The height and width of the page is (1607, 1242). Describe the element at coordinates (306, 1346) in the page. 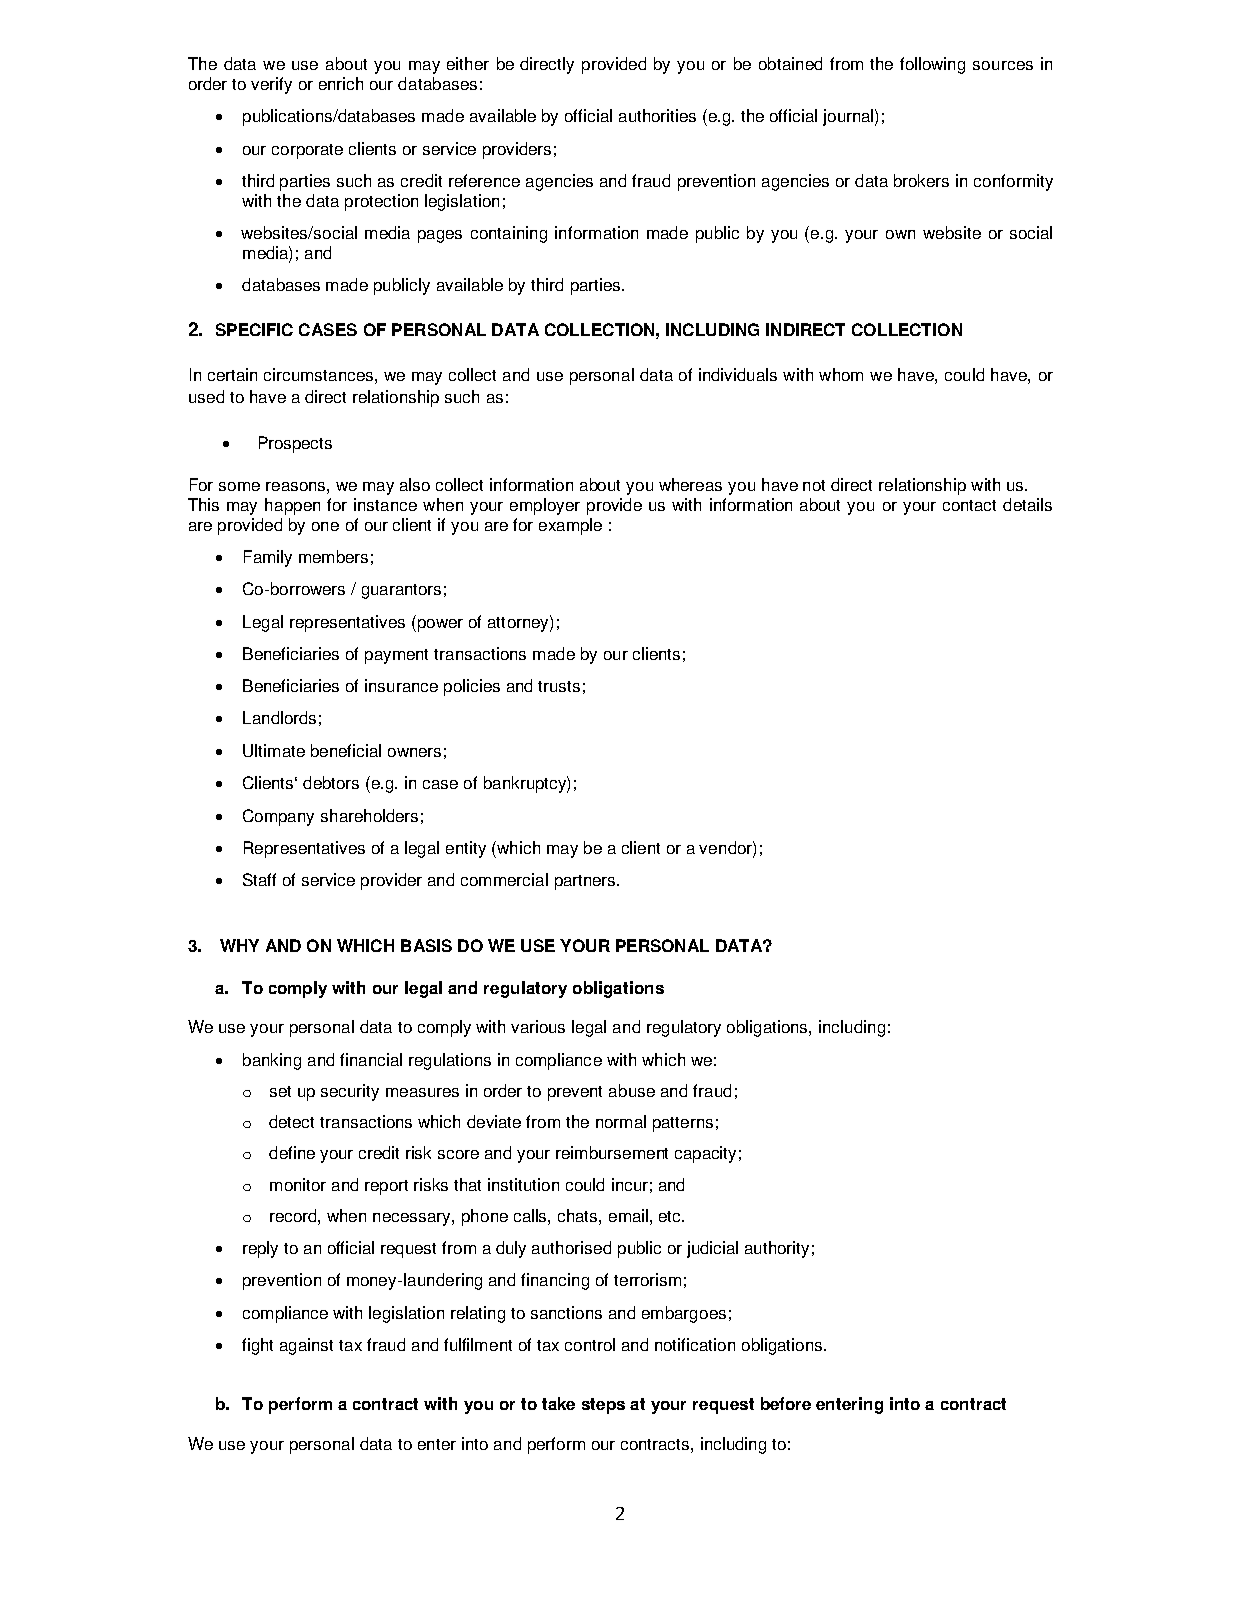

I see `against` at that location.
